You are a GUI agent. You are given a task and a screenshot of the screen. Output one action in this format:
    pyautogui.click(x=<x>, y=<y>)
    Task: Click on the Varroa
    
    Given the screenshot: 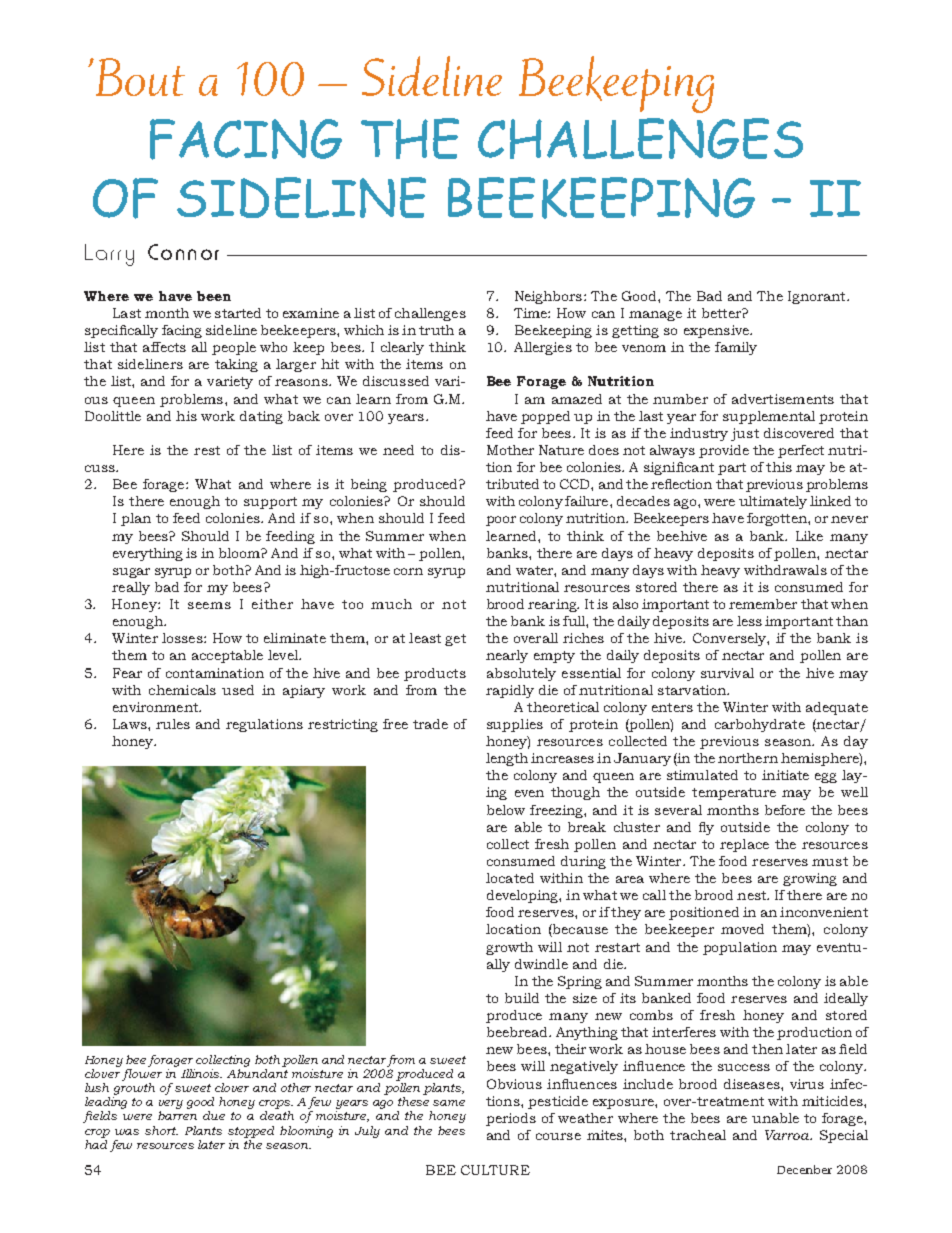 What is the action you would take?
    pyautogui.click(x=788, y=1135)
